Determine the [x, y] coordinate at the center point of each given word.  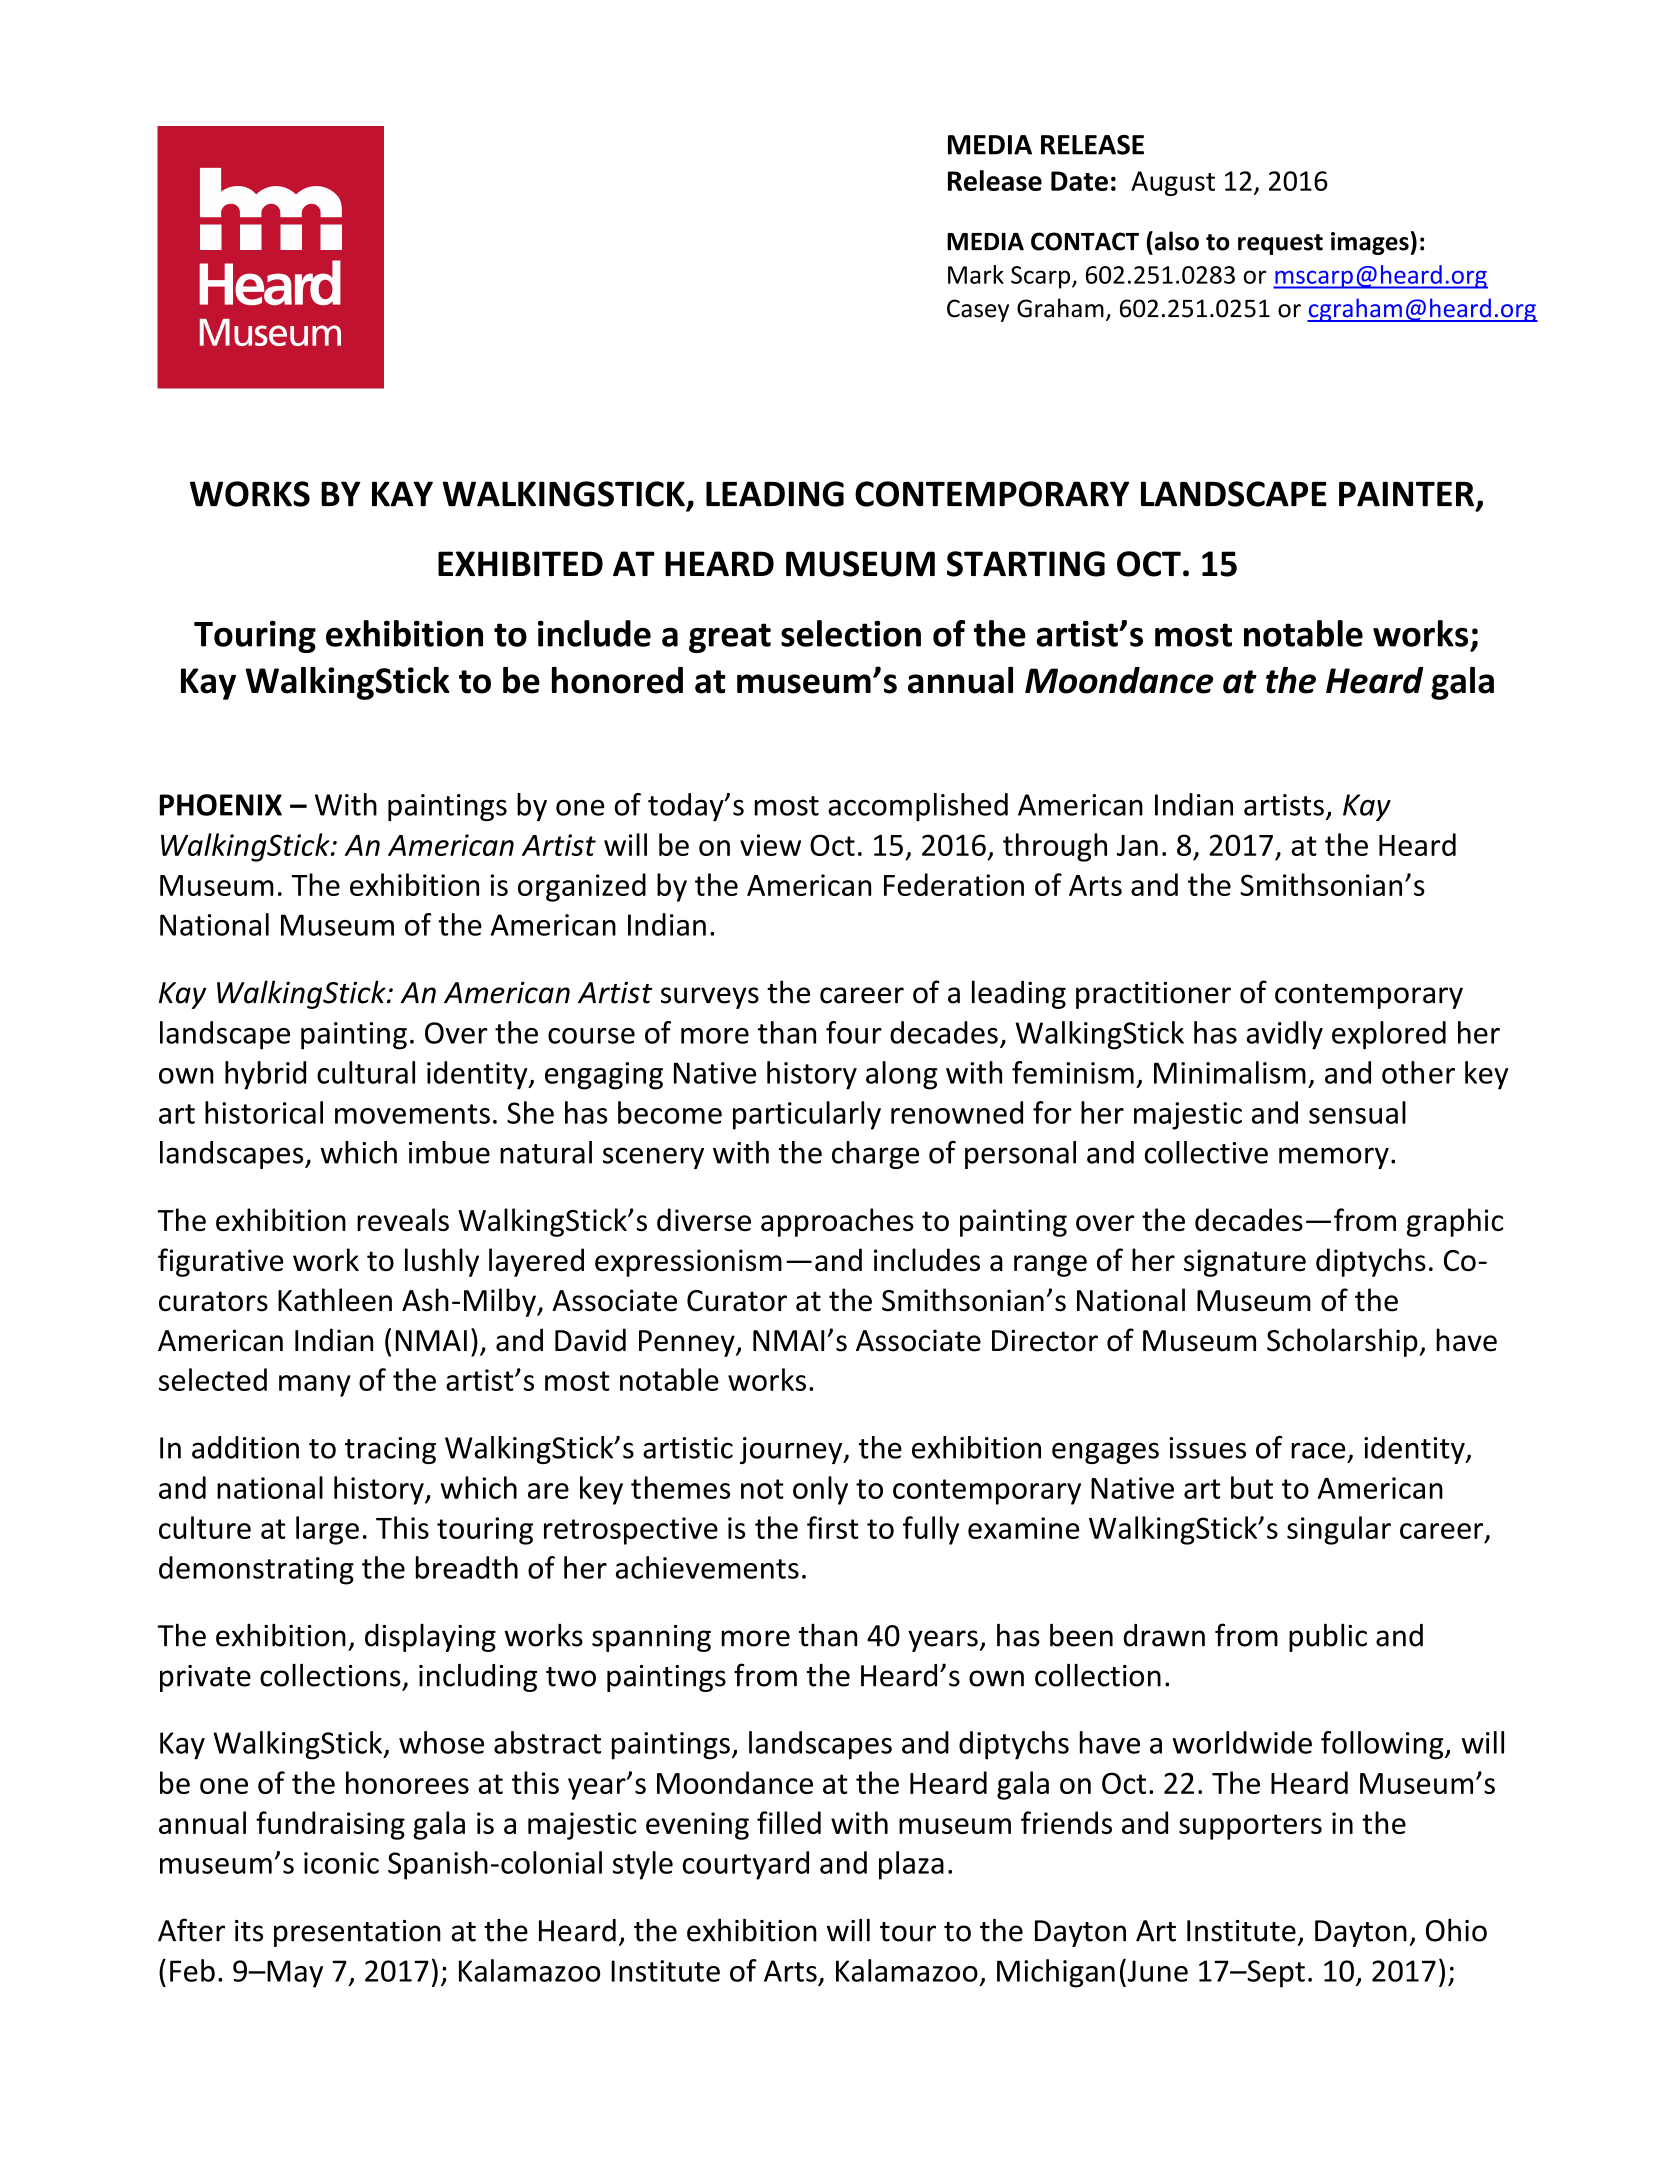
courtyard [746, 1865]
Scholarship [1343, 1342]
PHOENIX [221, 805]
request [1280, 244]
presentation [357, 1933]
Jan [1137, 845]
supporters [1250, 1827]
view [770, 845]
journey [792, 1450]
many [315, 1386]
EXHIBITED [520, 563]
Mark [976, 274]
